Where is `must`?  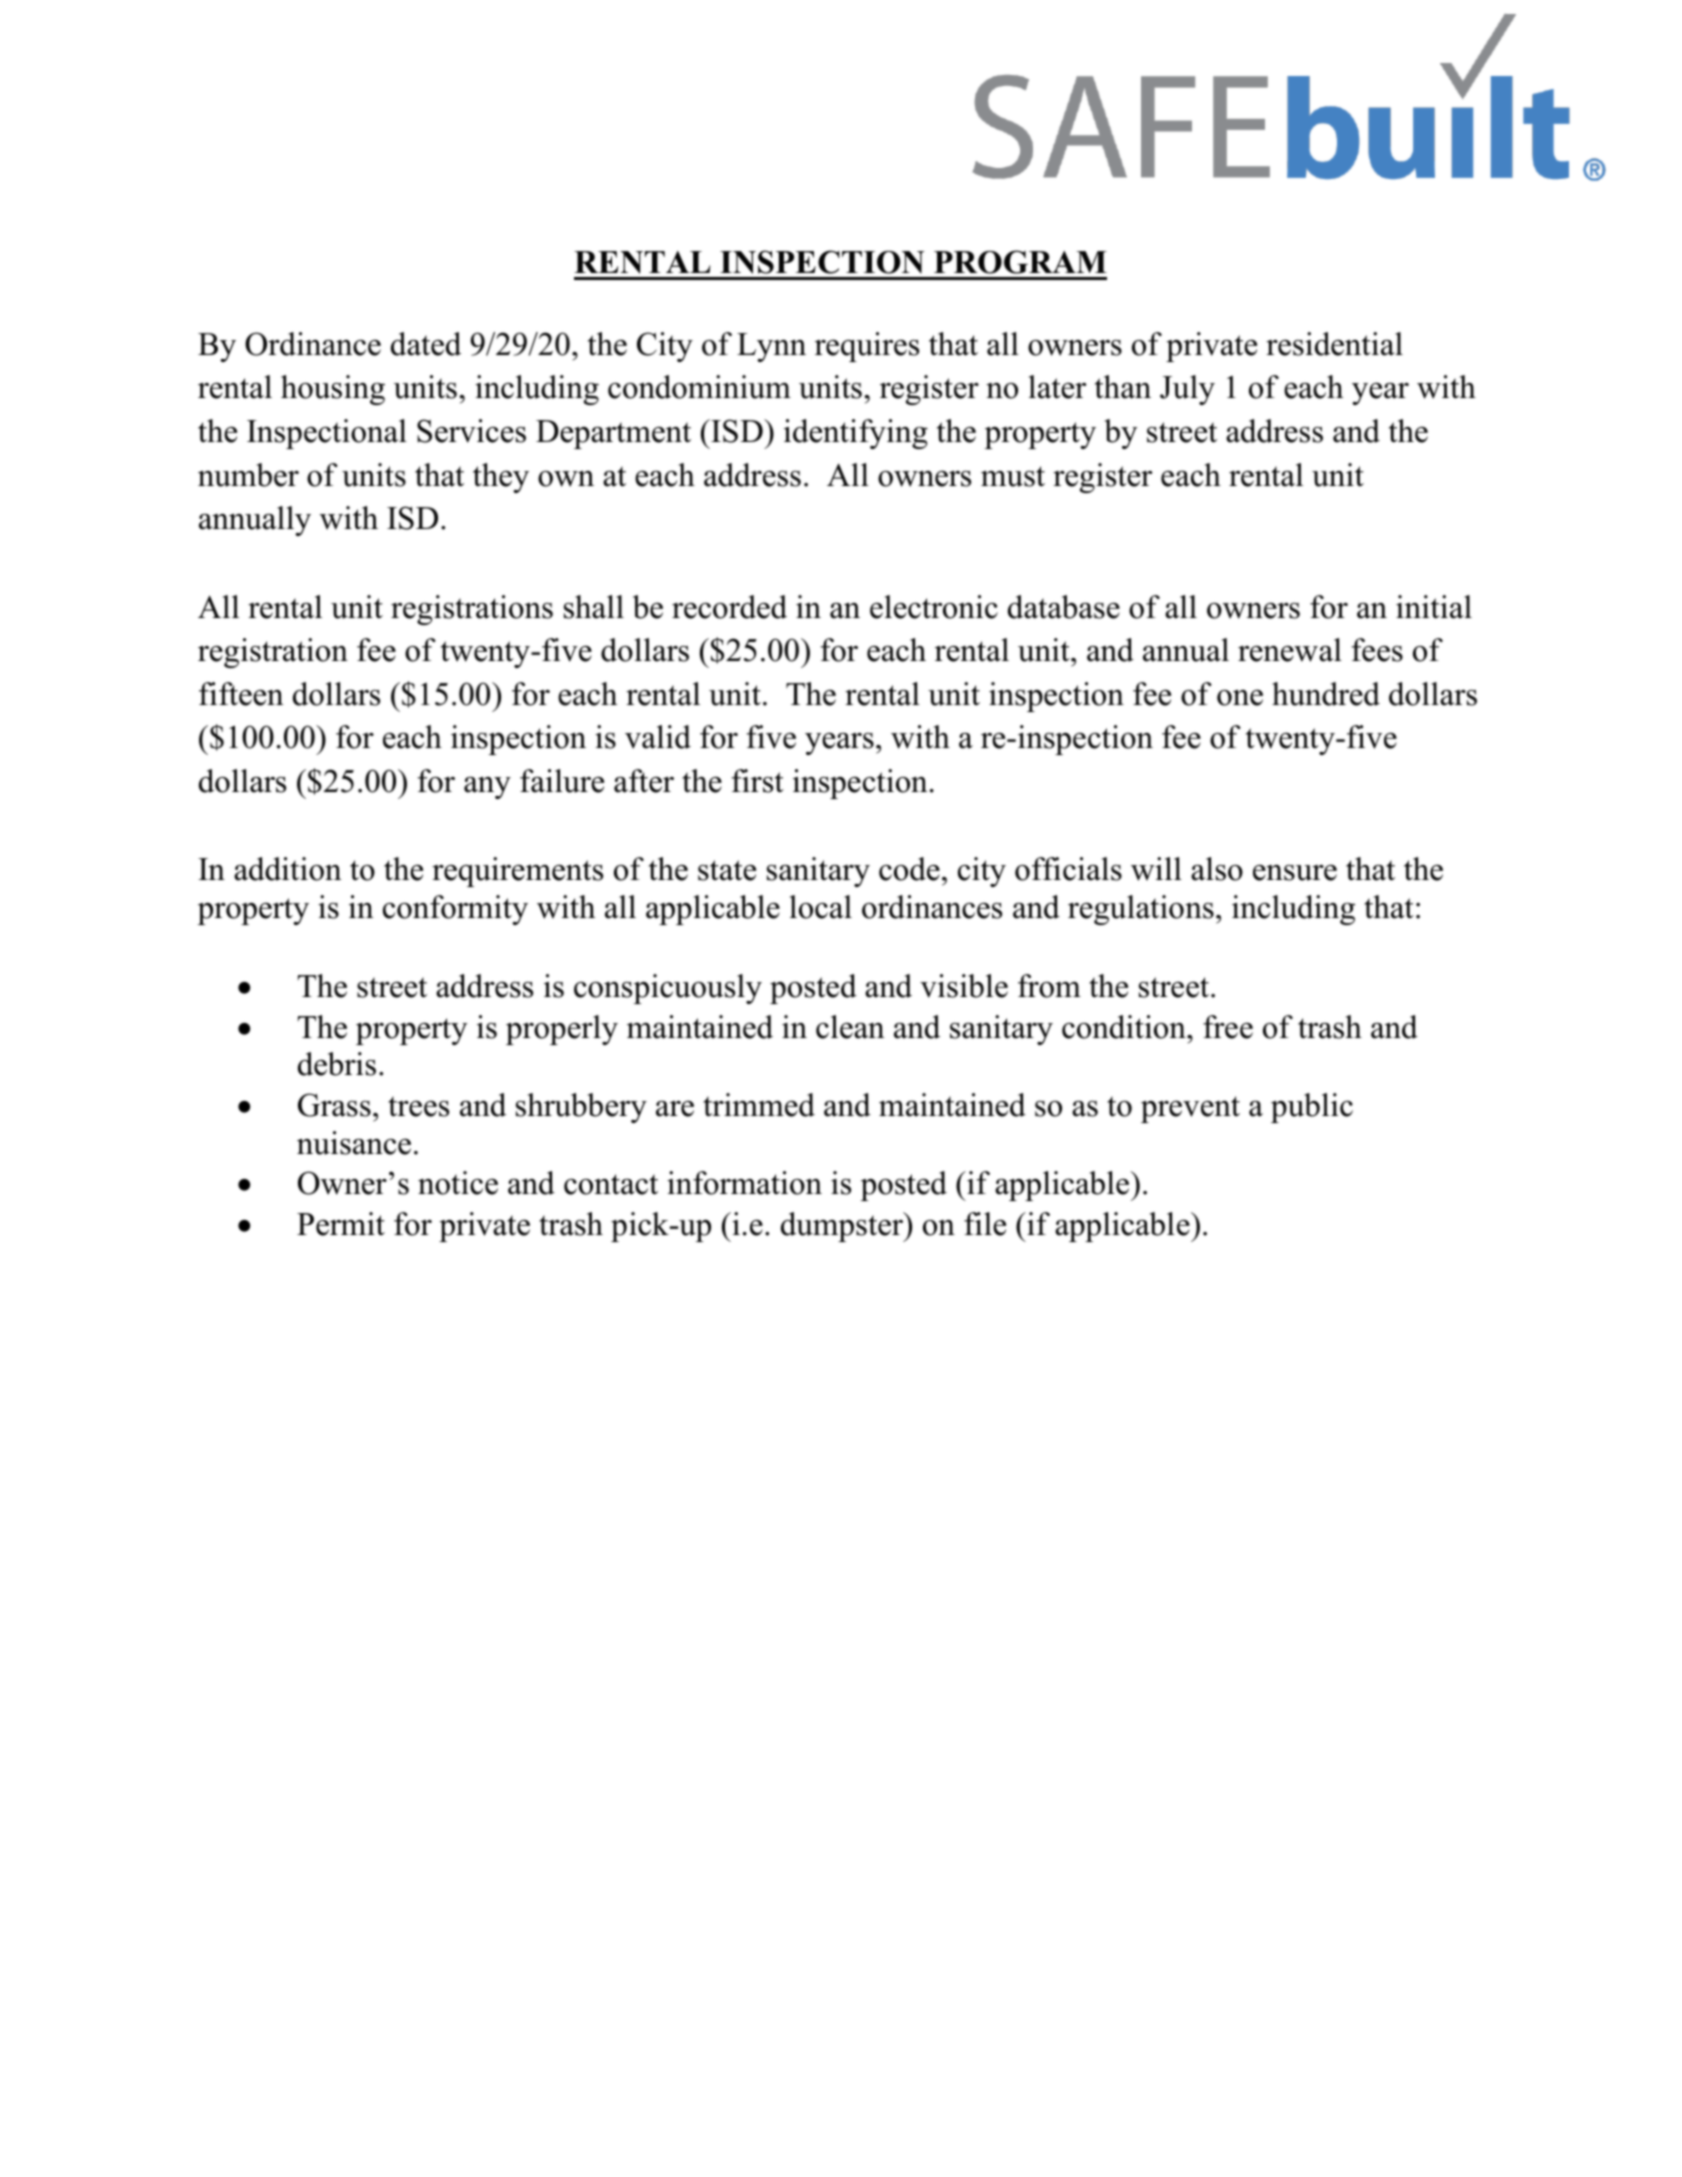
must is located at coordinates (1013, 476).
